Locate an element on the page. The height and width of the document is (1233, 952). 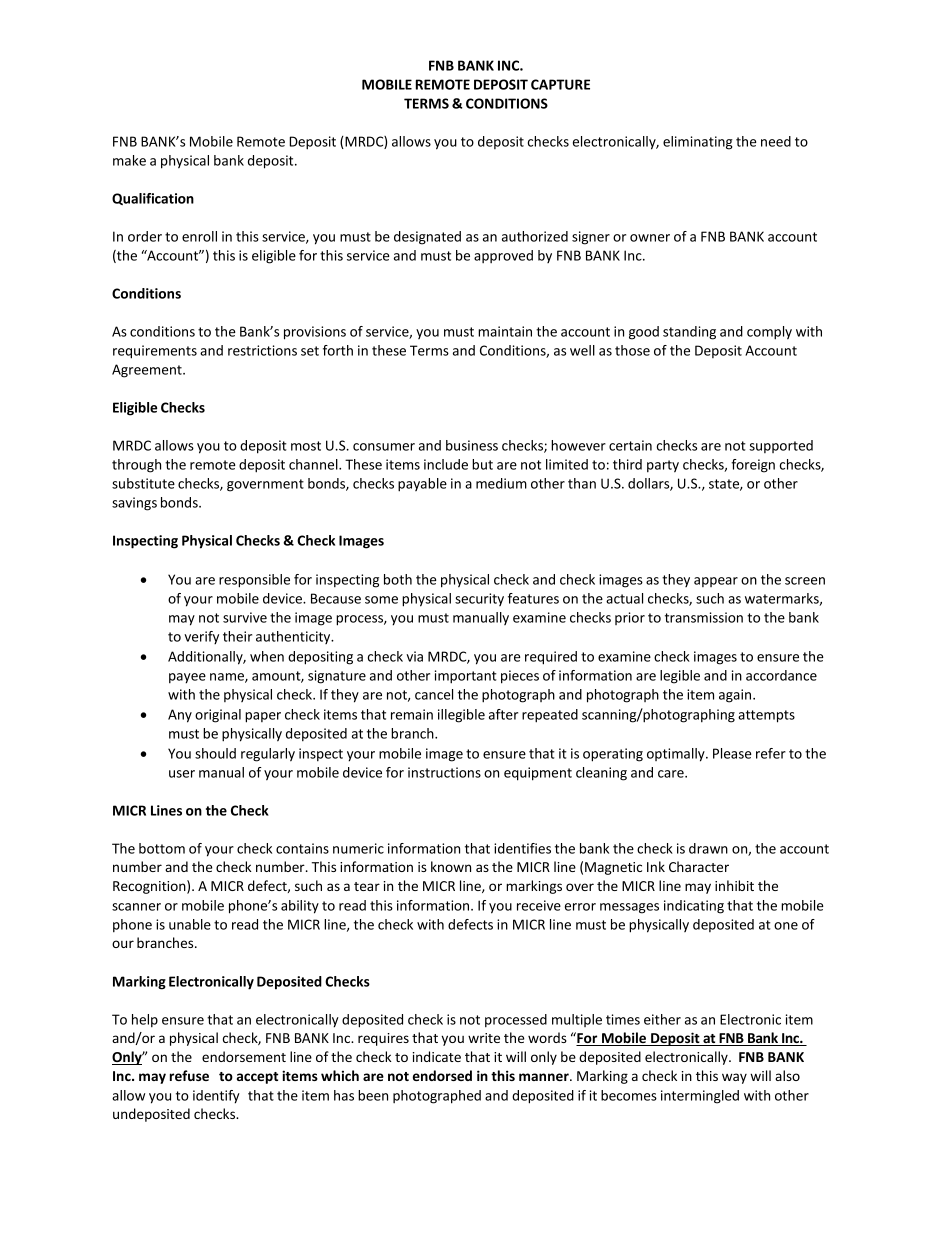
refuse is located at coordinates (189, 1075).
